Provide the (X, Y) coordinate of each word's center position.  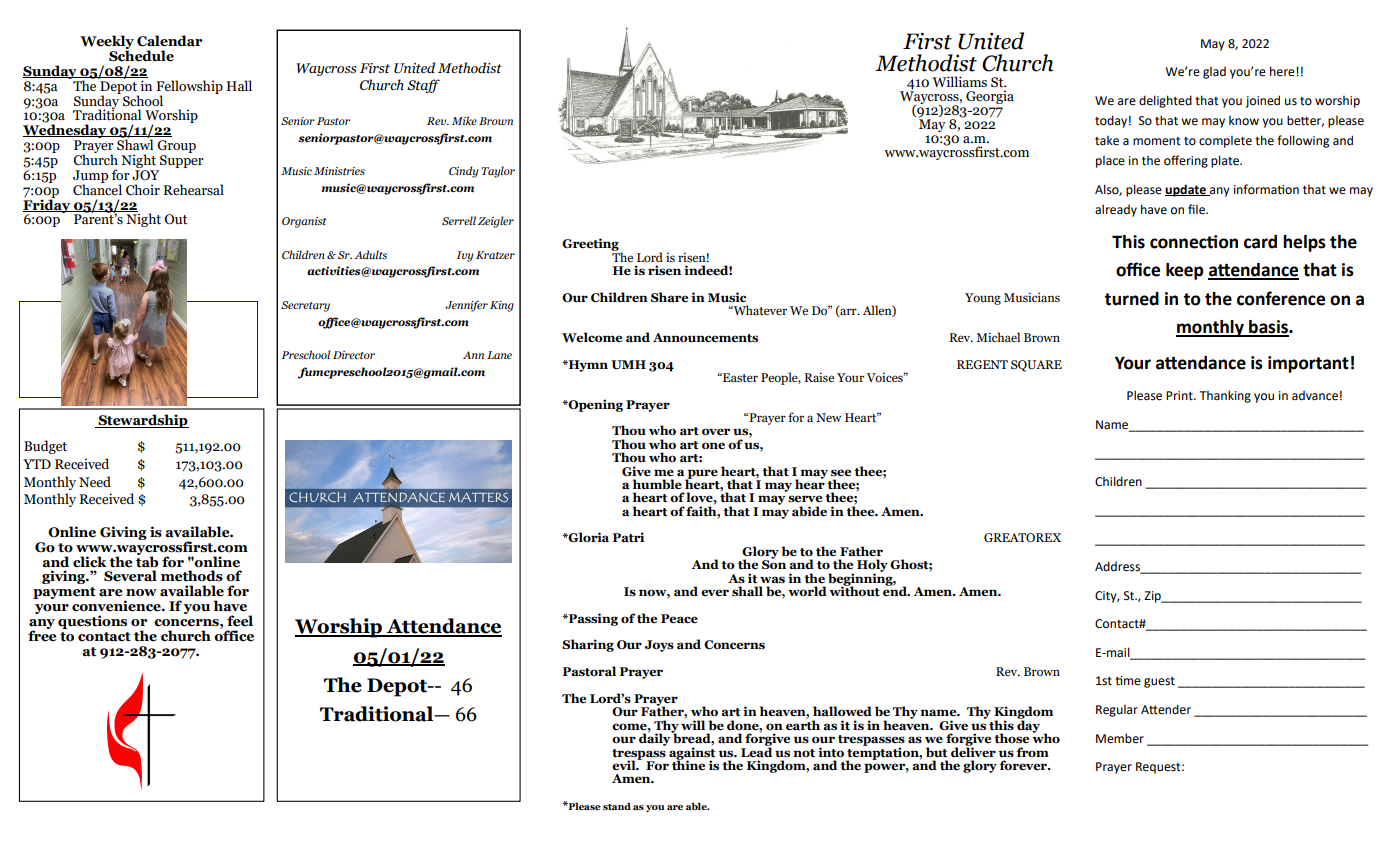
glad (1214, 73)
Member (1120, 738)
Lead (756, 751)
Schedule (141, 55)
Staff (423, 86)
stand (617, 806)
